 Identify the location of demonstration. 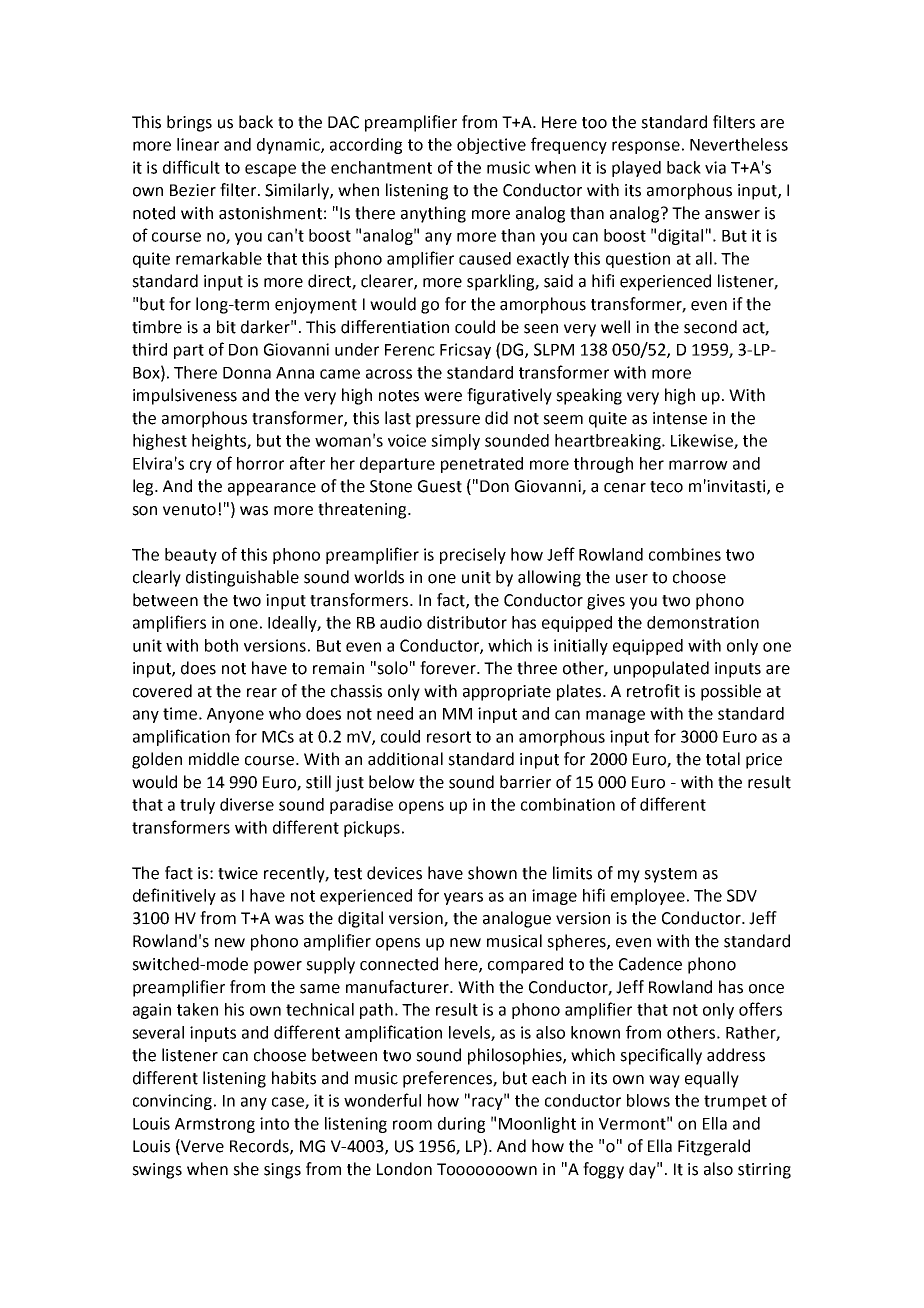
(703, 622).
